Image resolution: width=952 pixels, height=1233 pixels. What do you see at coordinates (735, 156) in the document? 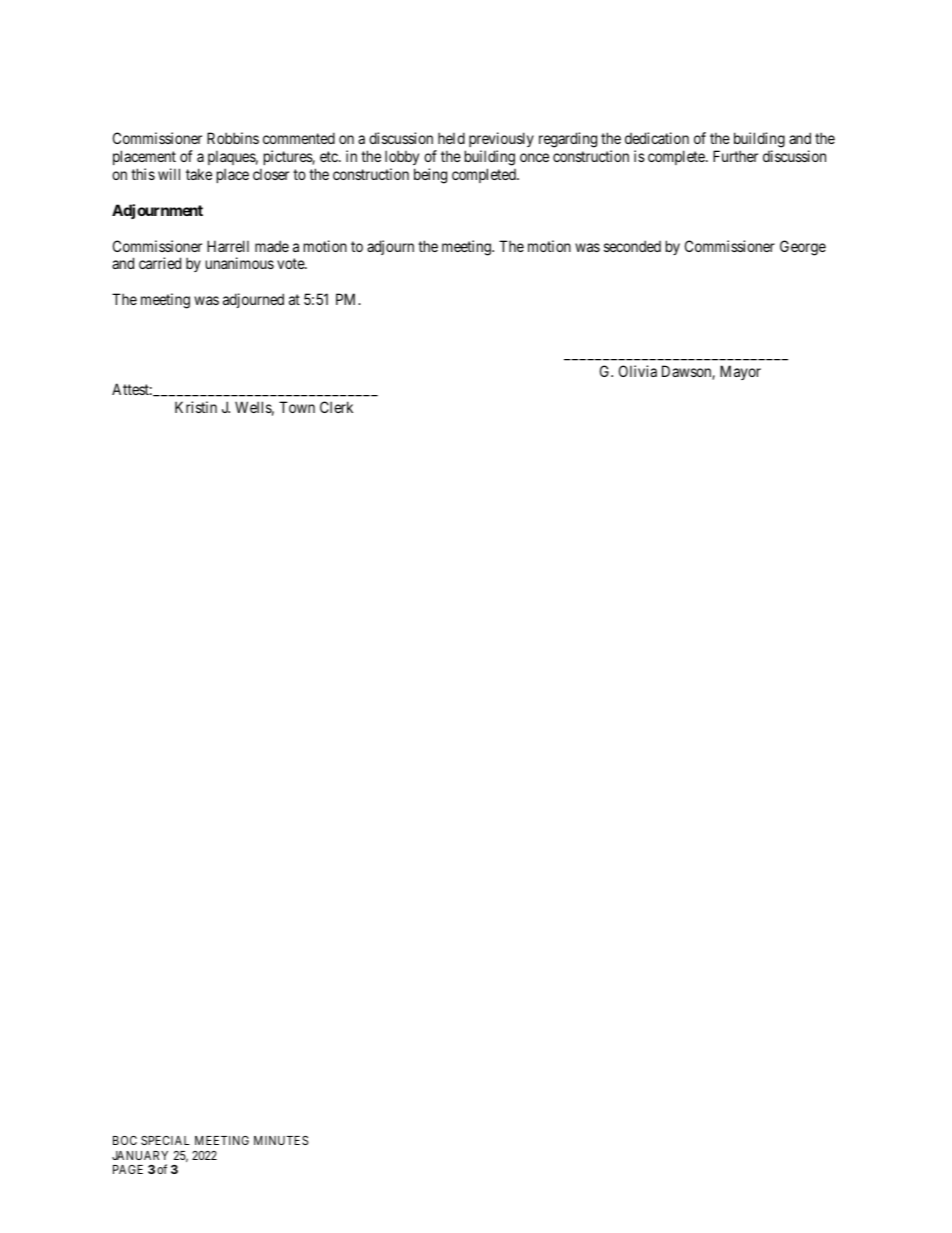
I see `Further` at bounding box center [735, 156].
